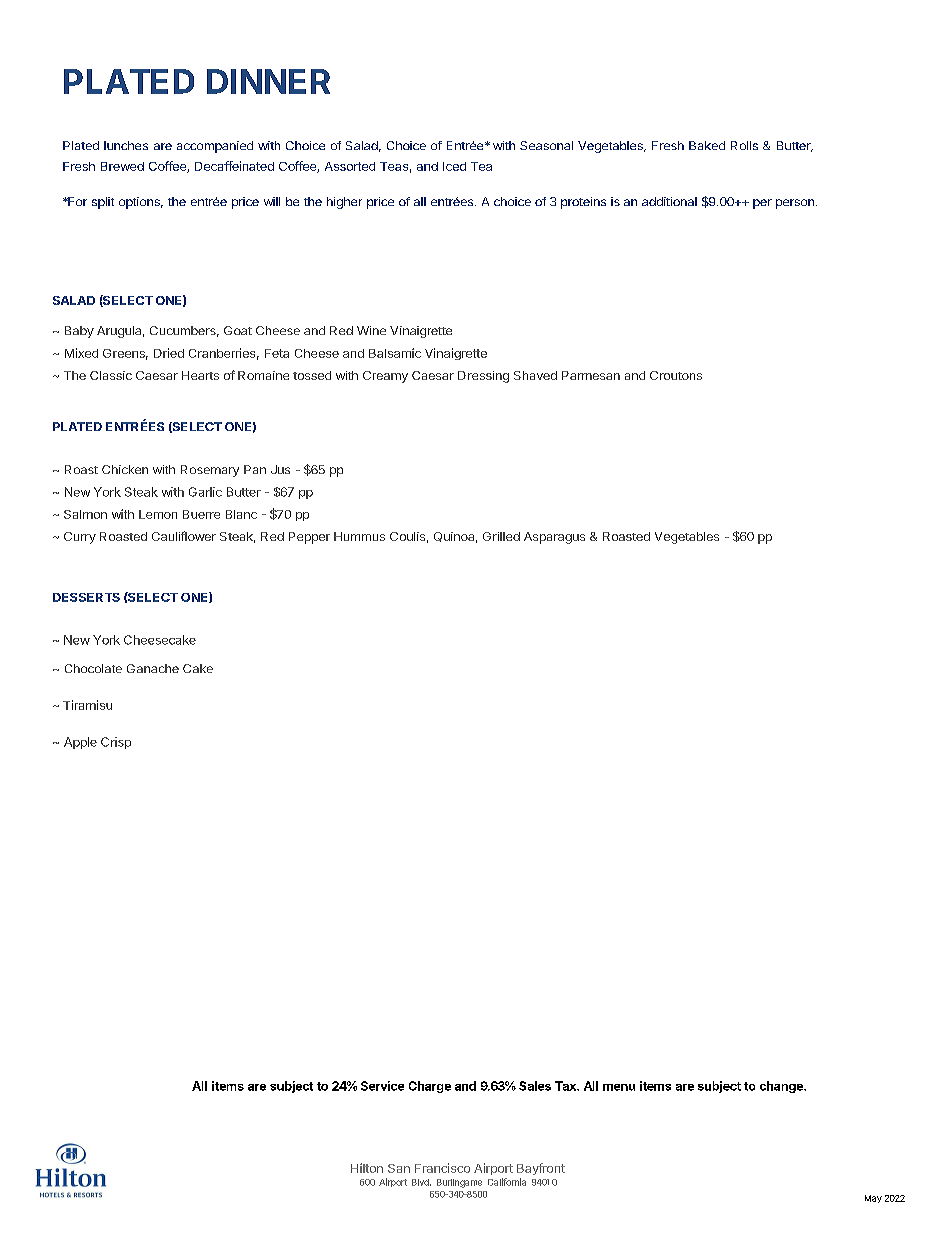 The width and height of the document is (952, 1233). What do you see at coordinates (367, 1168) in the document?
I see `Hilton` at bounding box center [367, 1168].
